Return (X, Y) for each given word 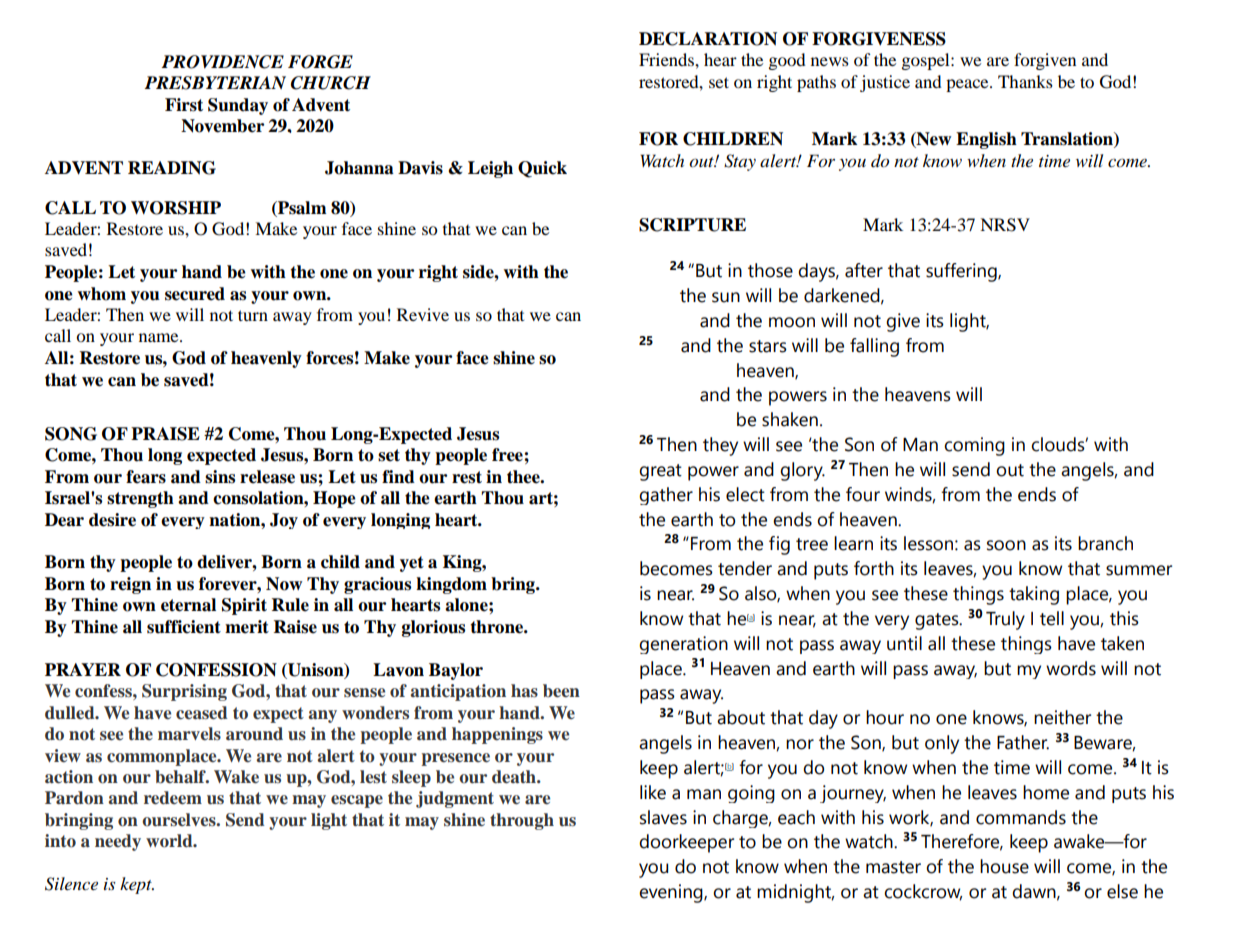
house (1004, 866)
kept (137, 885)
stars (768, 346)
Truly (1005, 620)
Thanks (1025, 81)
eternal (188, 605)
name (160, 337)
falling (874, 347)
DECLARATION (708, 39)
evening (672, 893)
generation (683, 645)
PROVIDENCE (222, 62)
